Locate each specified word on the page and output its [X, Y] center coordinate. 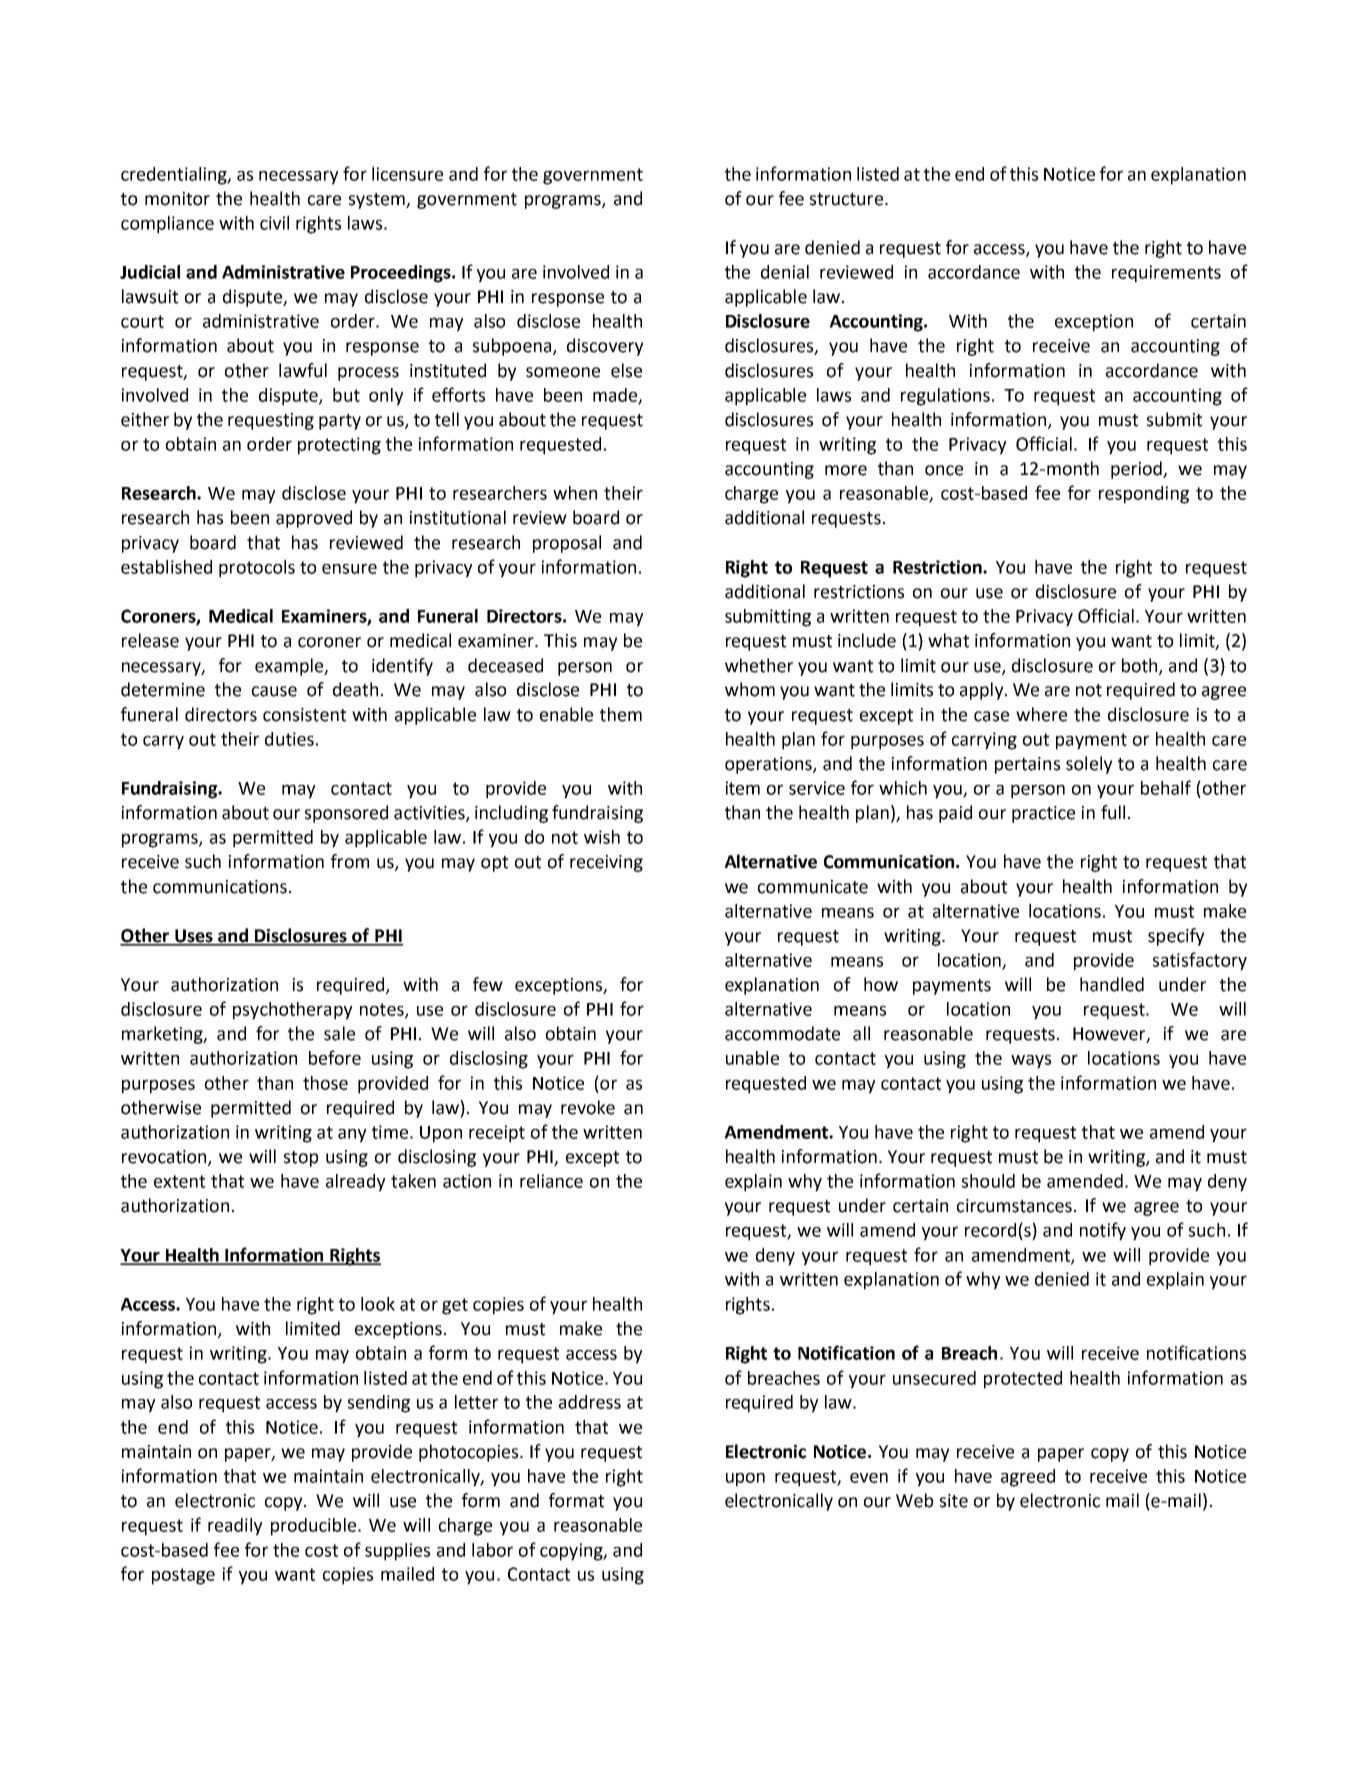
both [1141, 666]
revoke [588, 1107]
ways [1031, 1062]
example [290, 667]
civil [274, 223]
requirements [1166, 274]
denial [785, 272]
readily [235, 1527]
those [325, 1083]
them [621, 714]
